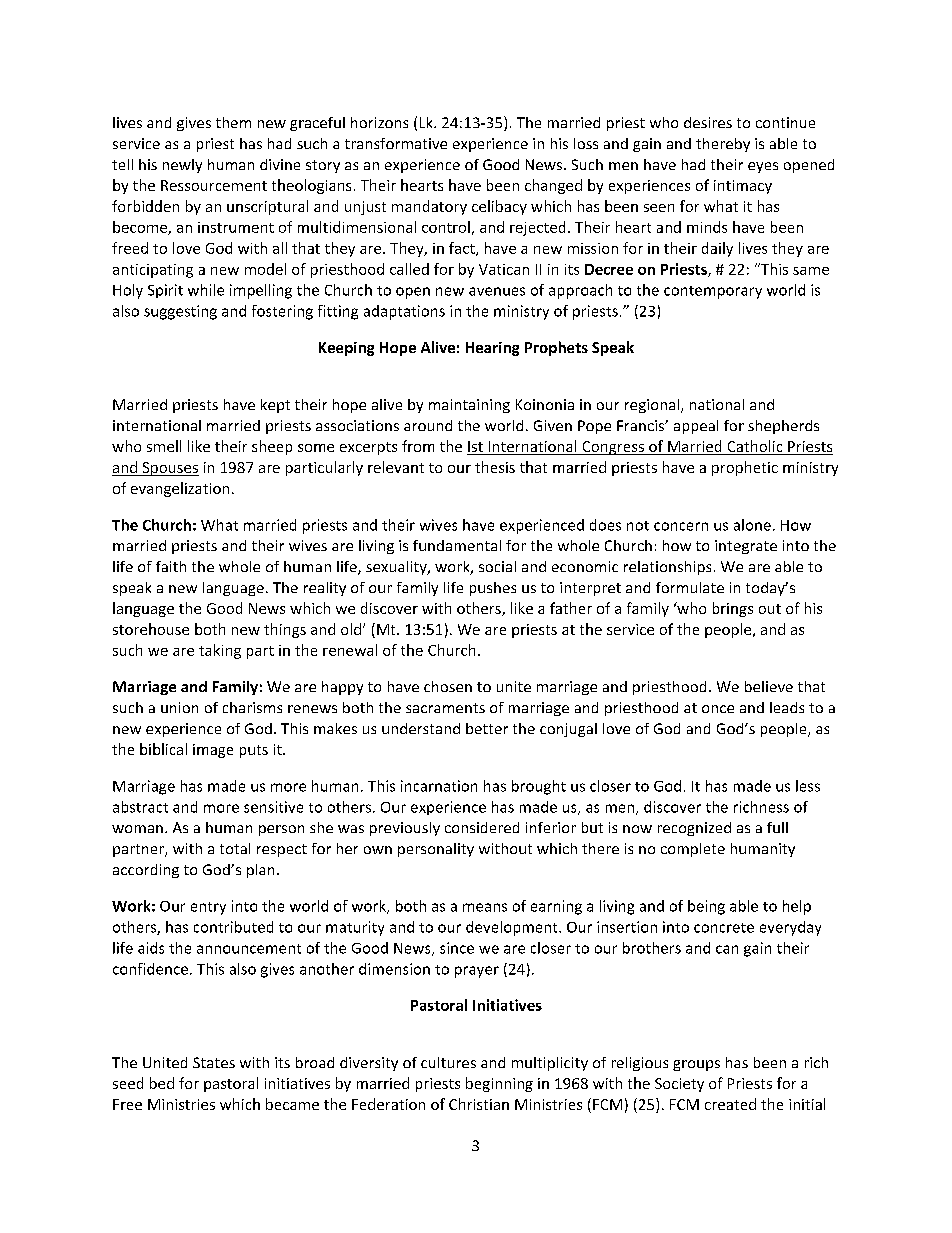 This screenshot has height=1233, width=952. What do you see at coordinates (493, 589) in the screenshot?
I see `pushes` at bounding box center [493, 589].
